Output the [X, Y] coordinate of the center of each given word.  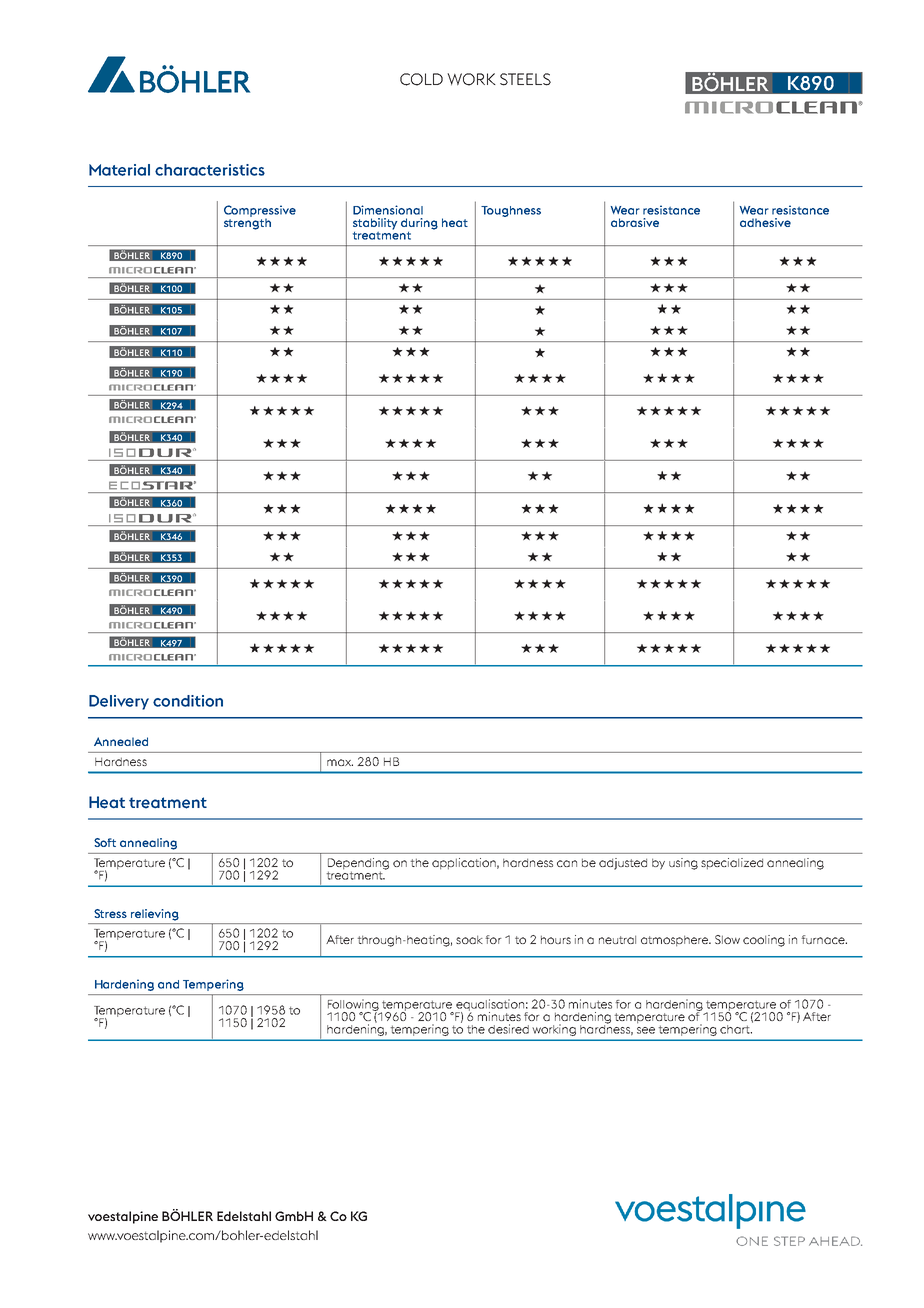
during [419, 224]
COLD [421, 79]
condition [188, 701]
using [683, 864]
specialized [732, 864]
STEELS [525, 79]
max [340, 762]
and [168, 984]
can [567, 863]
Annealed [121, 741]
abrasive [635, 222]
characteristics [210, 170]
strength [247, 223]
